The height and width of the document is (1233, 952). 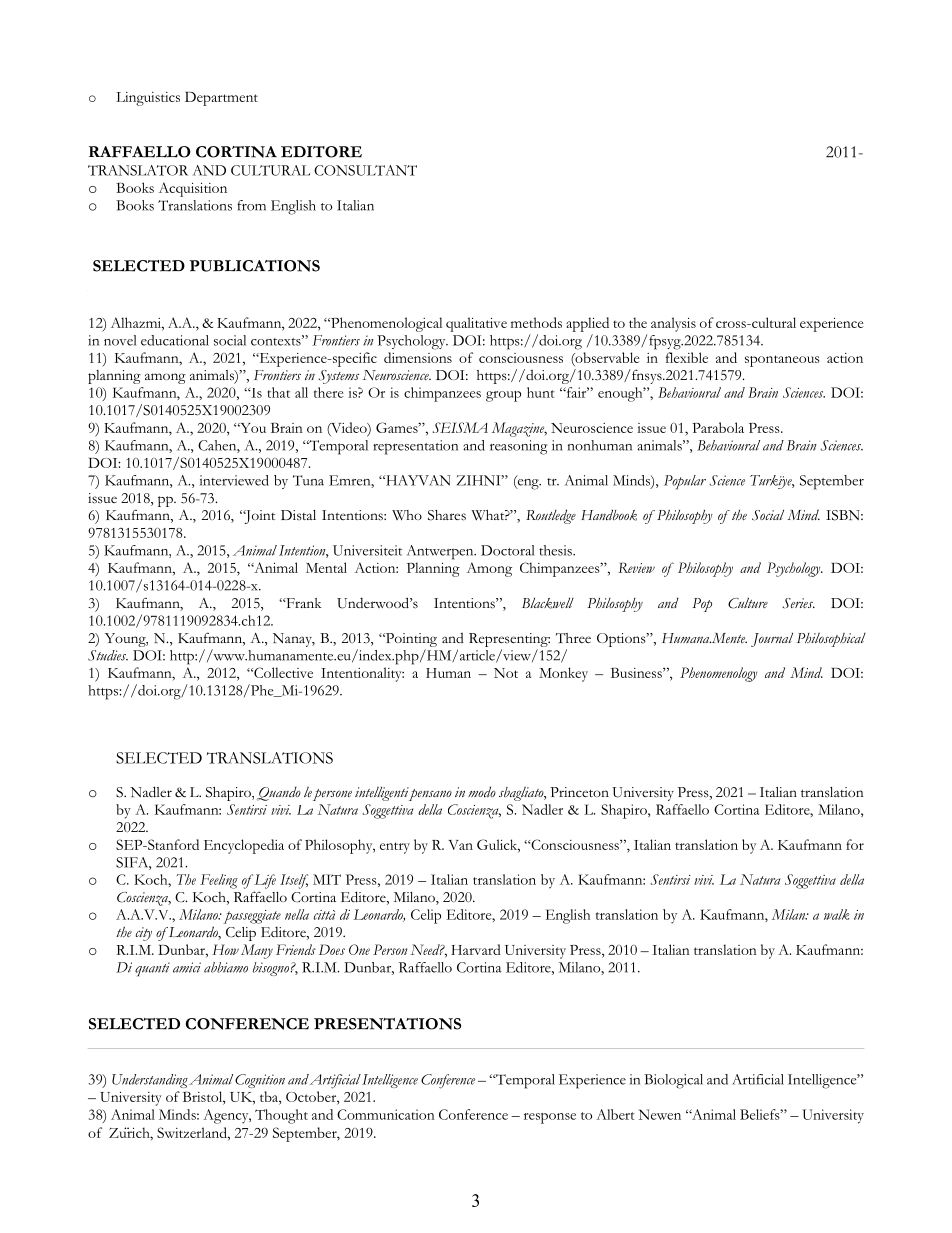 I want to click on Understanding, so click(x=150, y=1081).
